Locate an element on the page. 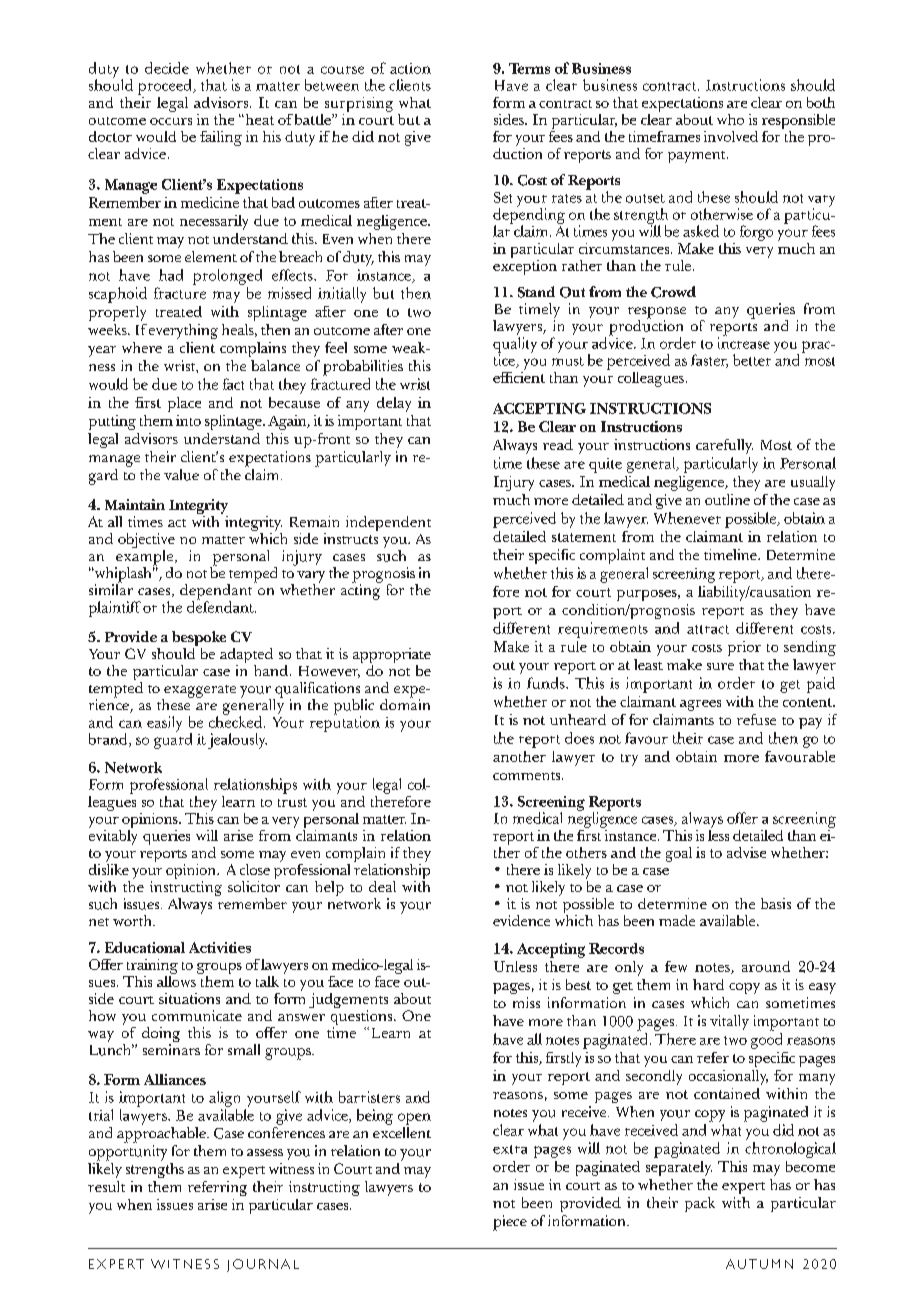 The height and width of the image is (1308, 924). better is located at coordinates (752, 360).
